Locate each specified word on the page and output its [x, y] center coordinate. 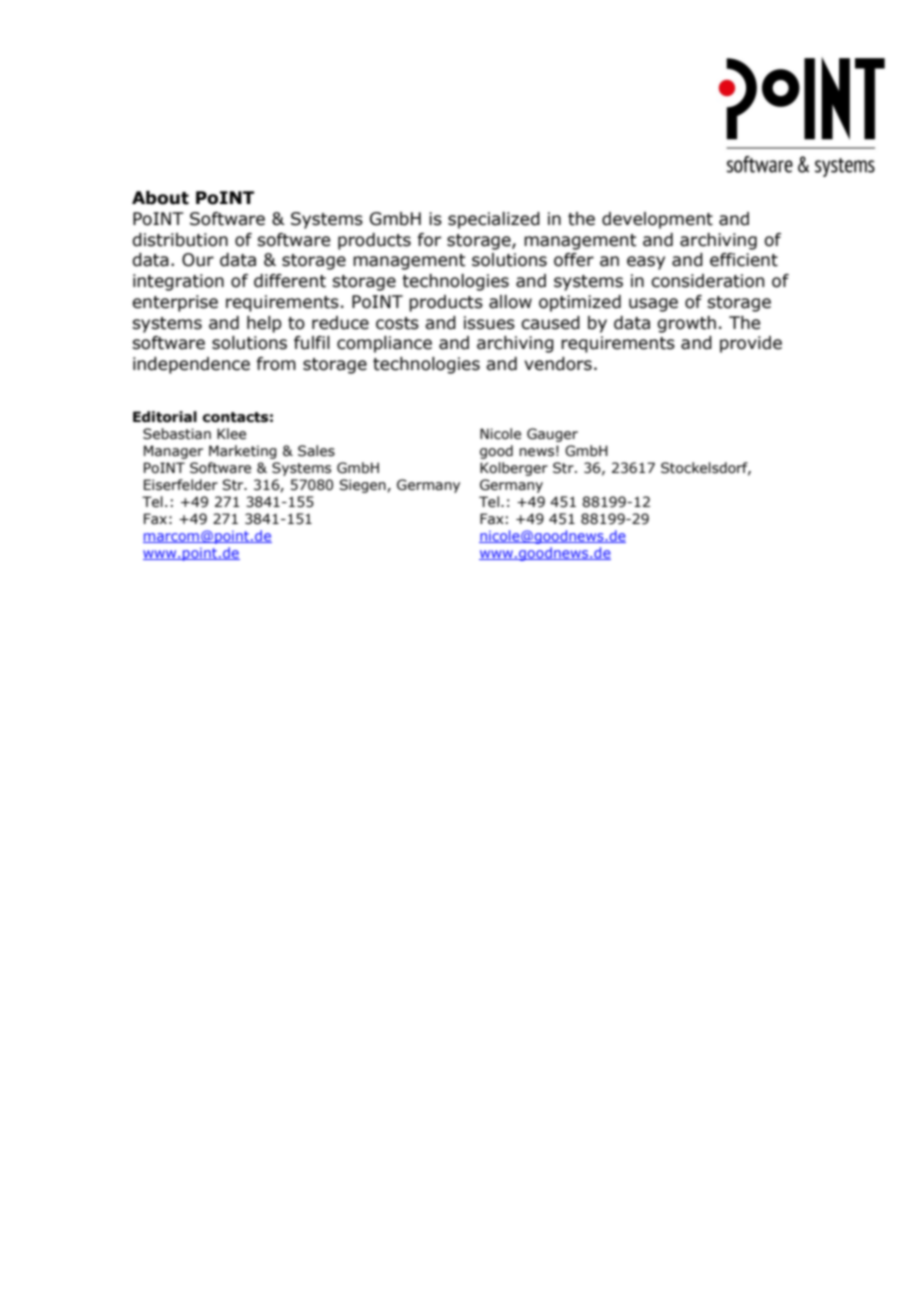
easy [646, 263]
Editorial [165, 417]
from [276, 364]
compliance [384, 344]
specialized [494, 220]
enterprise [175, 303]
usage [653, 305]
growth [686, 324]
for [429, 240]
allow [510, 302]
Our [198, 260]
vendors [558, 364]
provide [751, 344]
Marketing [243, 452]
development [657, 220]
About [160, 198]
